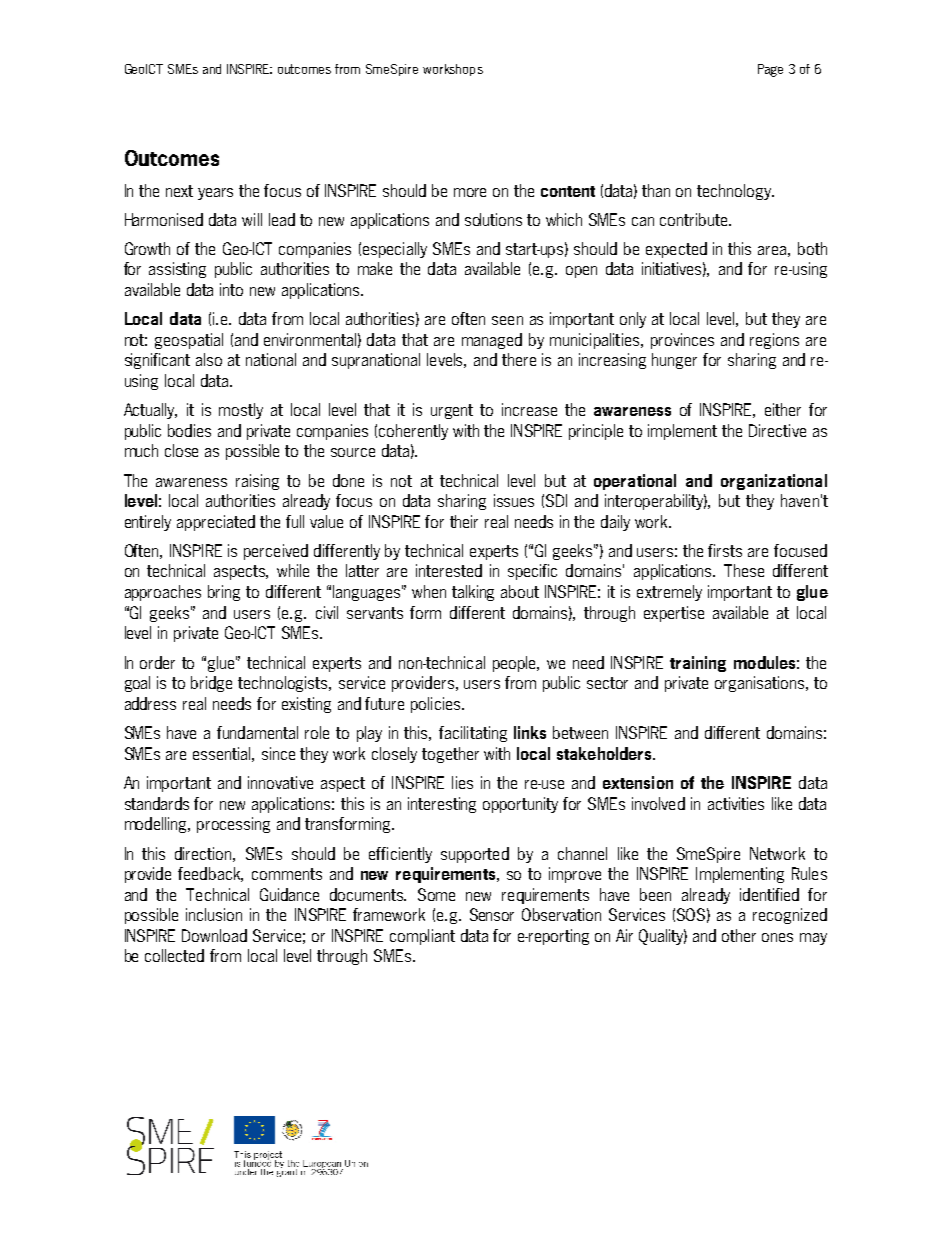 The width and height of the document is (952, 1233). What do you see at coordinates (470, 192) in the document?
I see `more` at bounding box center [470, 192].
